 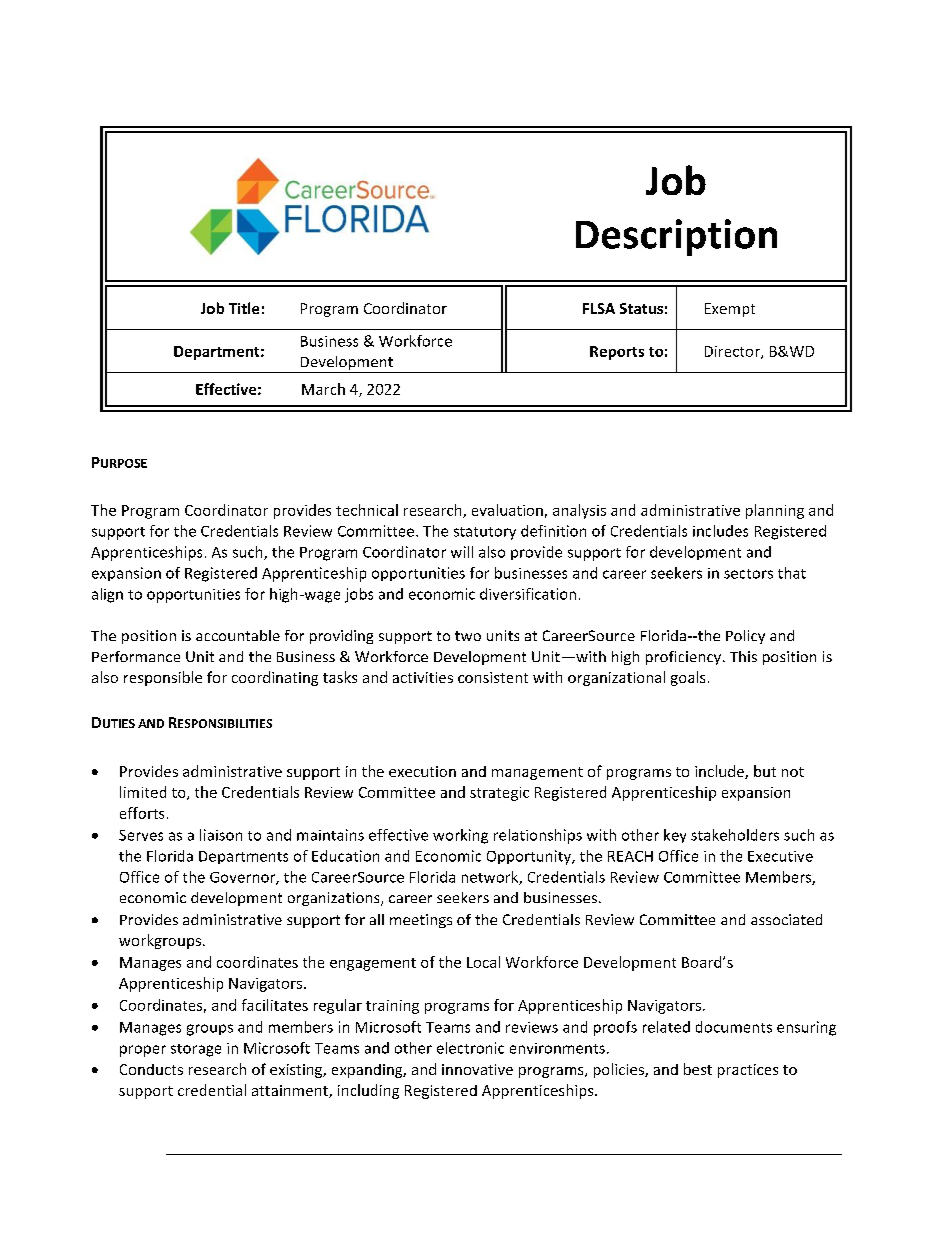 I want to click on planning, so click(x=775, y=511).
